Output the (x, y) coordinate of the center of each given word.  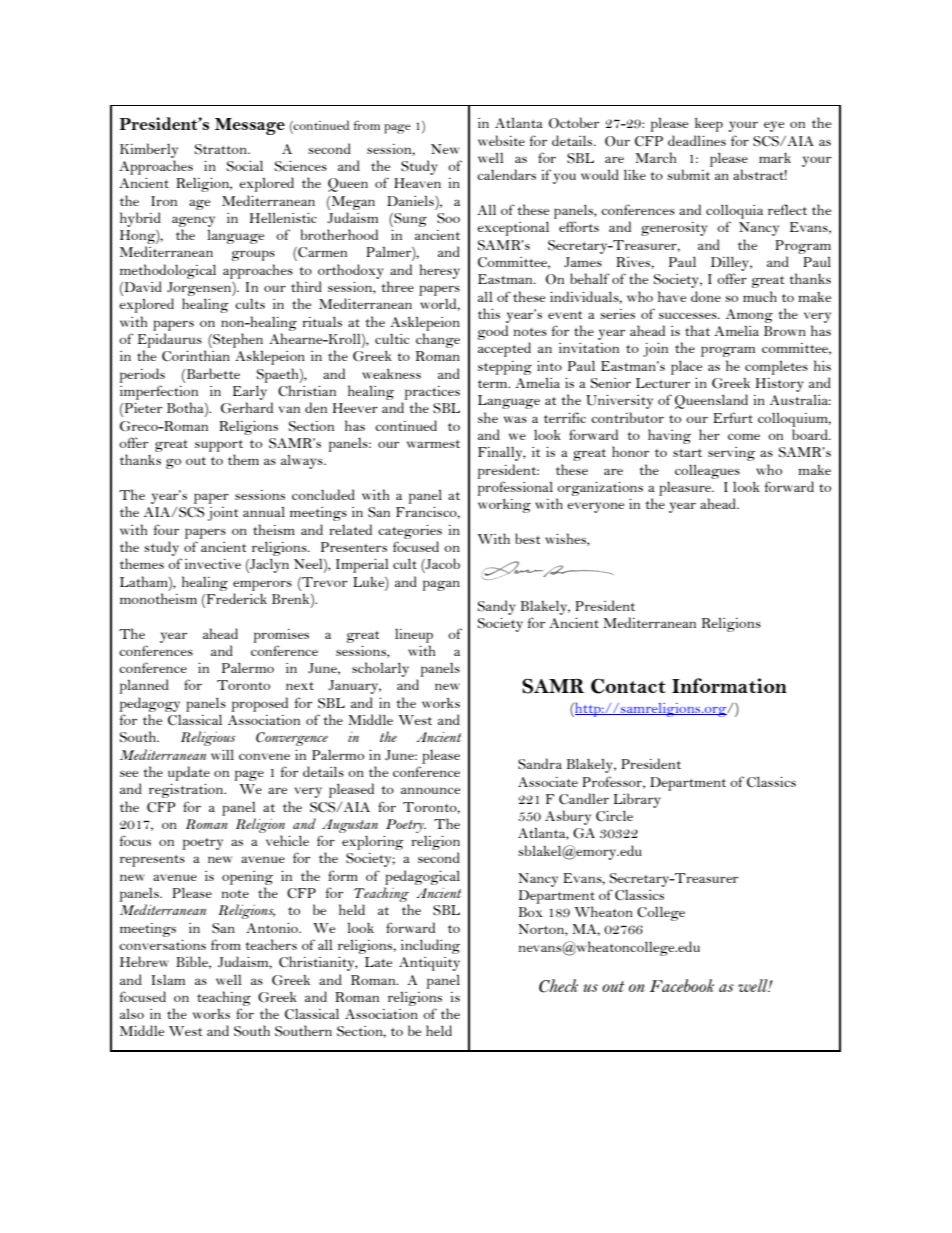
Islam (168, 980)
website (501, 140)
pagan (441, 585)
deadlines (697, 140)
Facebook (682, 985)
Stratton (222, 149)
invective (213, 564)
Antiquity (429, 964)
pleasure (686, 489)
